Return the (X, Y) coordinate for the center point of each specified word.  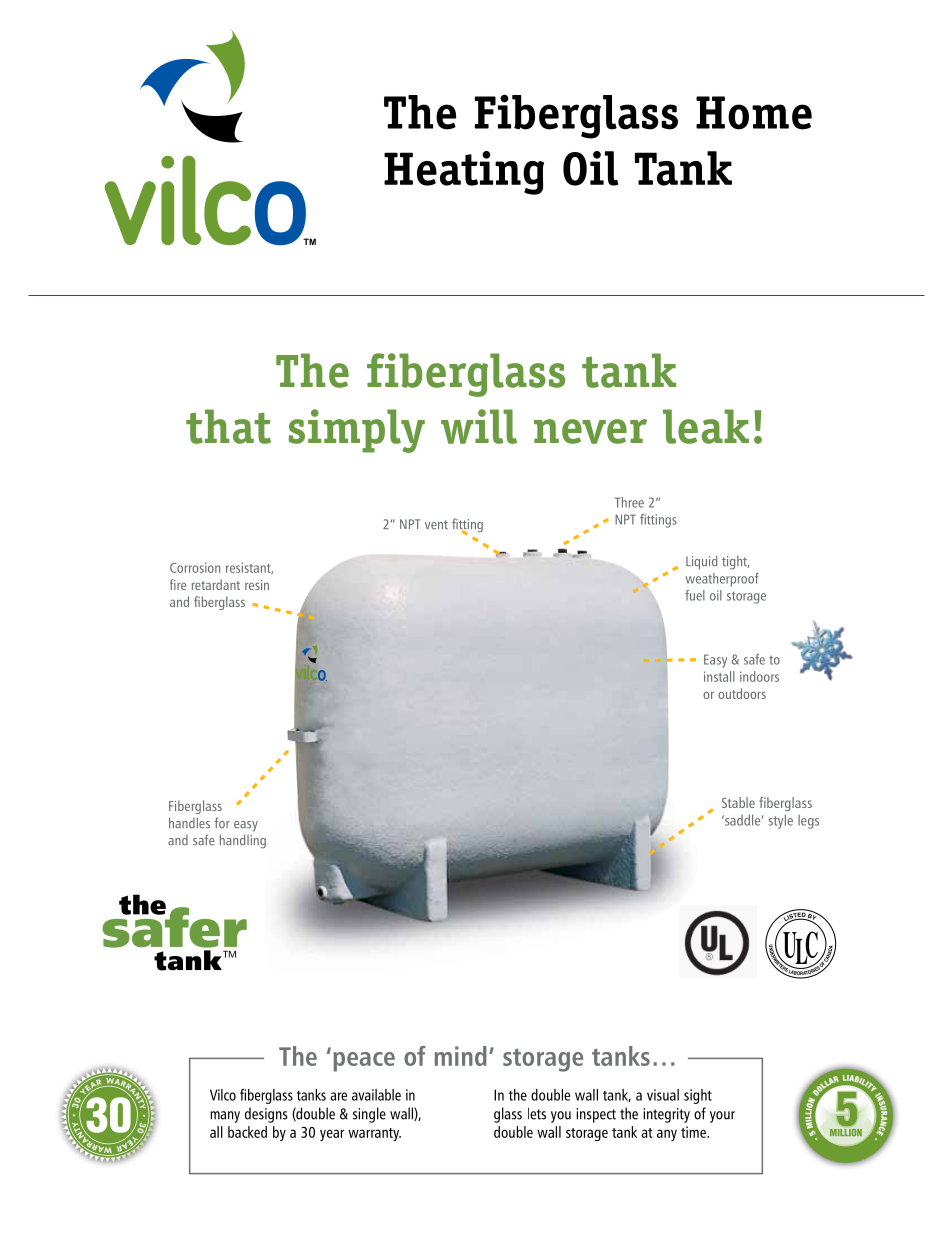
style (781, 821)
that (228, 426)
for (222, 822)
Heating (464, 173)
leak (706, 426)
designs (266, 1115)
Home (754, 113)
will (479, 426)
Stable (738, 802)
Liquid (701, 562)
